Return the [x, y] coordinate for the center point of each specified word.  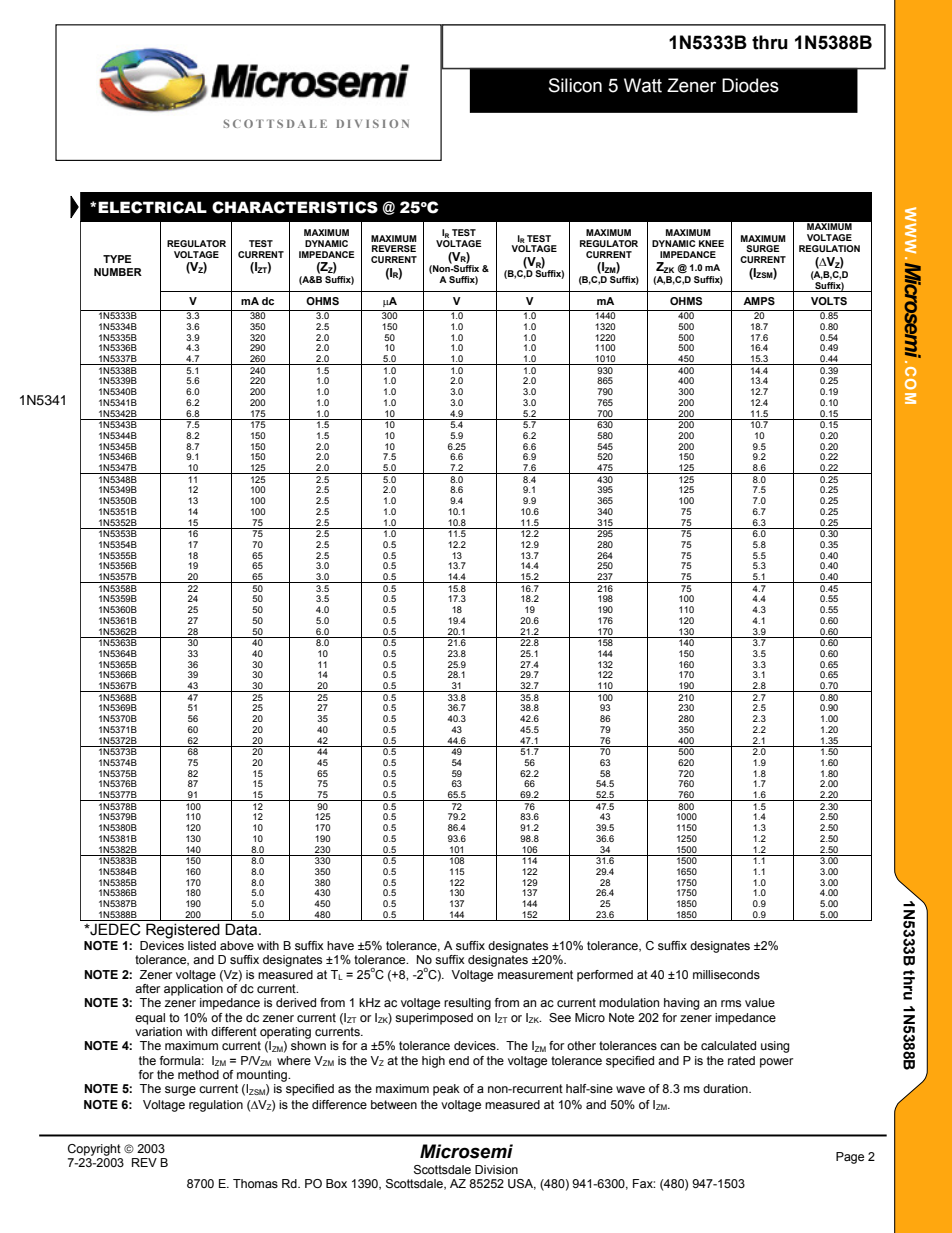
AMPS [759, 301]
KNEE [711, 243]
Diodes [750, 85]
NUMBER [118, 272]
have [340, 945]
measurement [535, 974]
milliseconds [726, 974]
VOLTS [829, 301]
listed [202, 945]
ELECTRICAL [152, 207]
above [237, 945]
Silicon [575, 85]
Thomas [255, 1183]
